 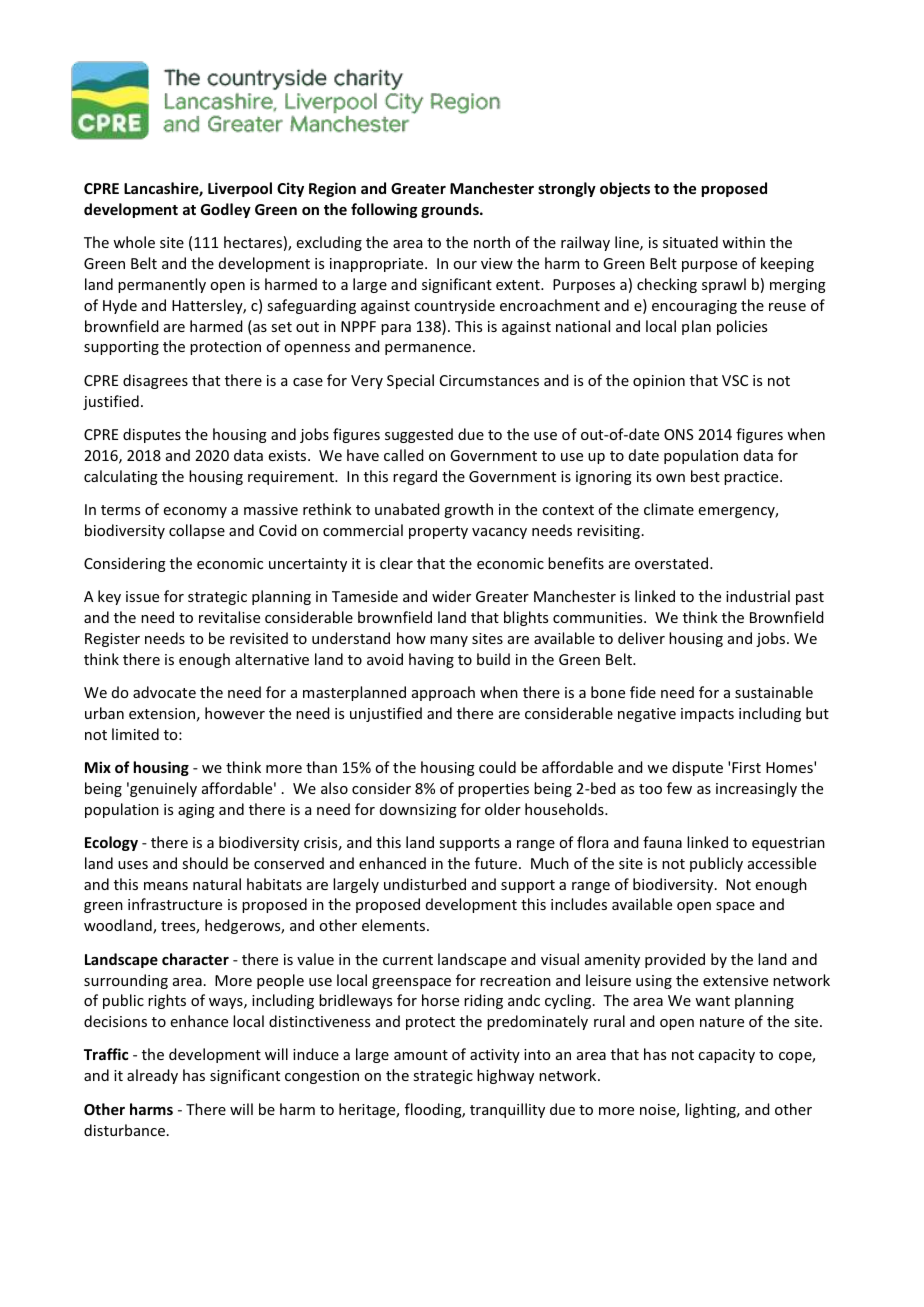 What do you see at coordinates (449, 641) in the screenshot?
I see `many` at bounding box center [449, 641].
